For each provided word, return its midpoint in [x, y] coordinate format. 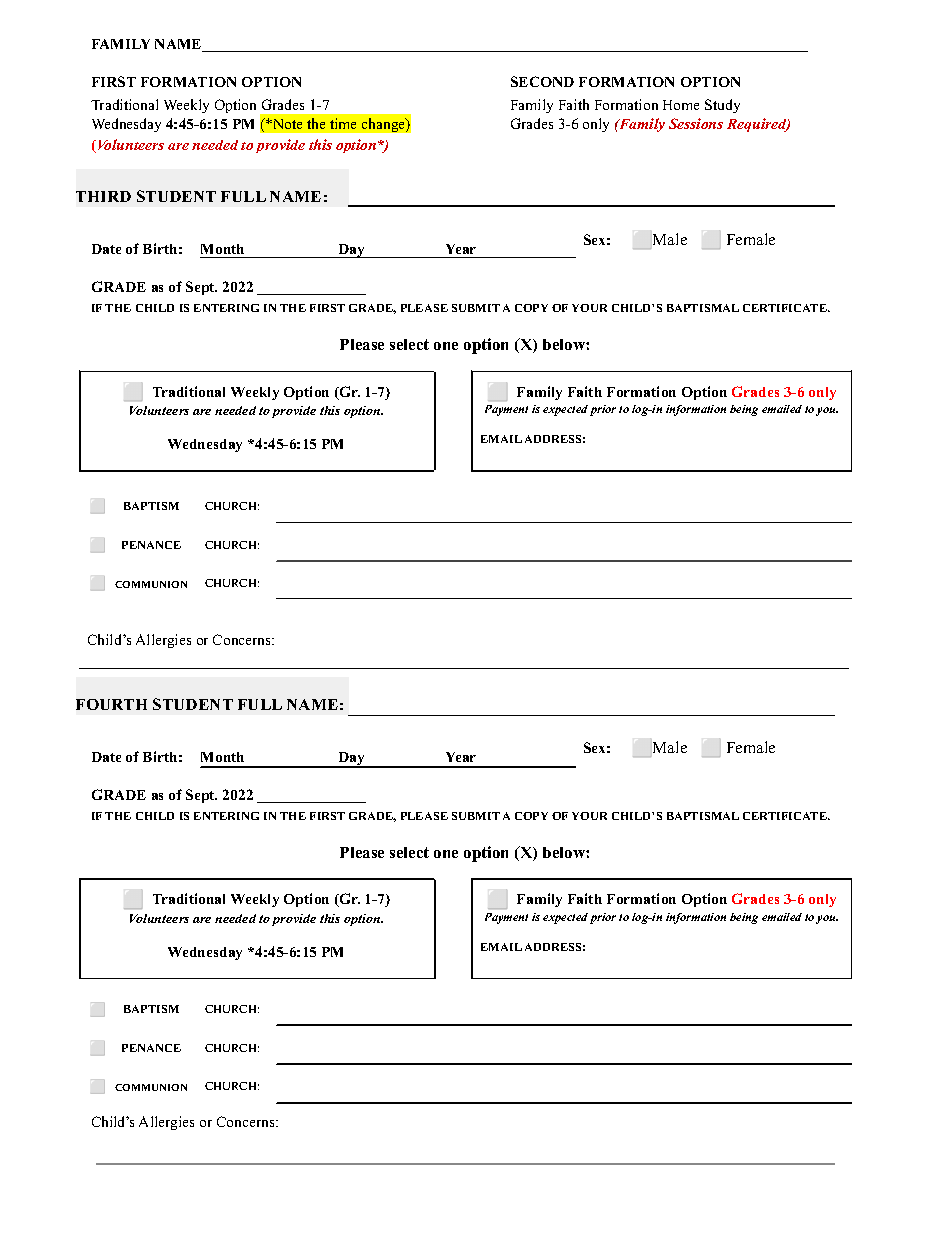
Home [681, 105]
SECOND [542, 81]
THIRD [103, 196]
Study [722, 106]
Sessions [696, 123]
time [343, 123]
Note [286, 124]
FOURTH [111, 704]
